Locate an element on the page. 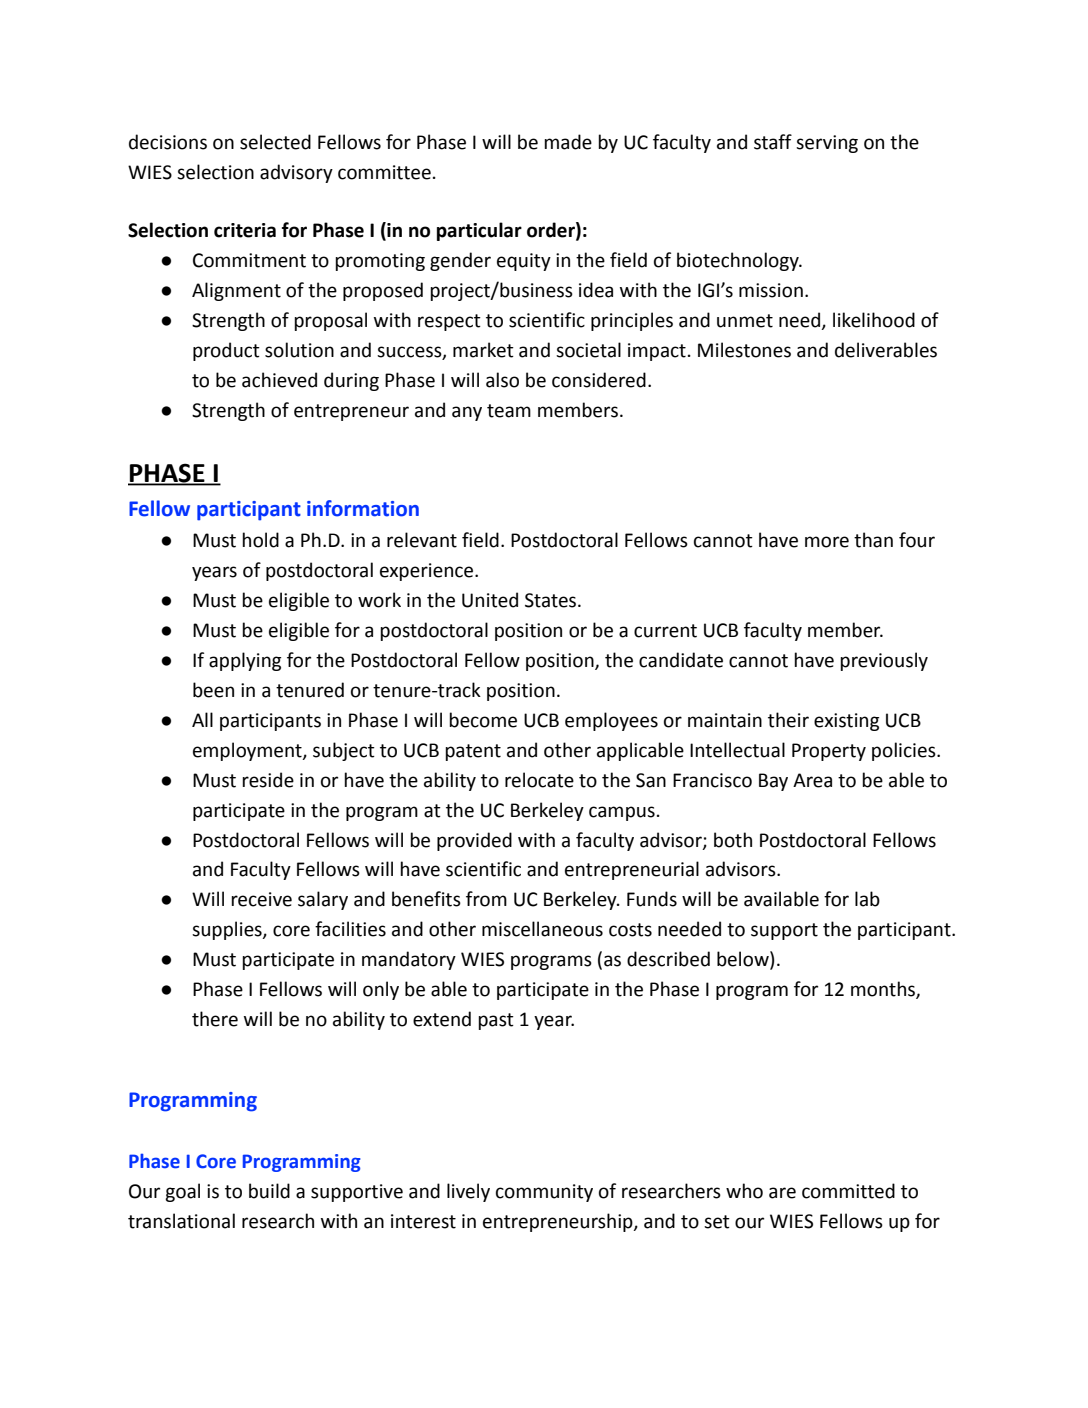 Image resolution: width=1088 pixels, height=1408 pixels. made is located at coordinates (568, 142).
